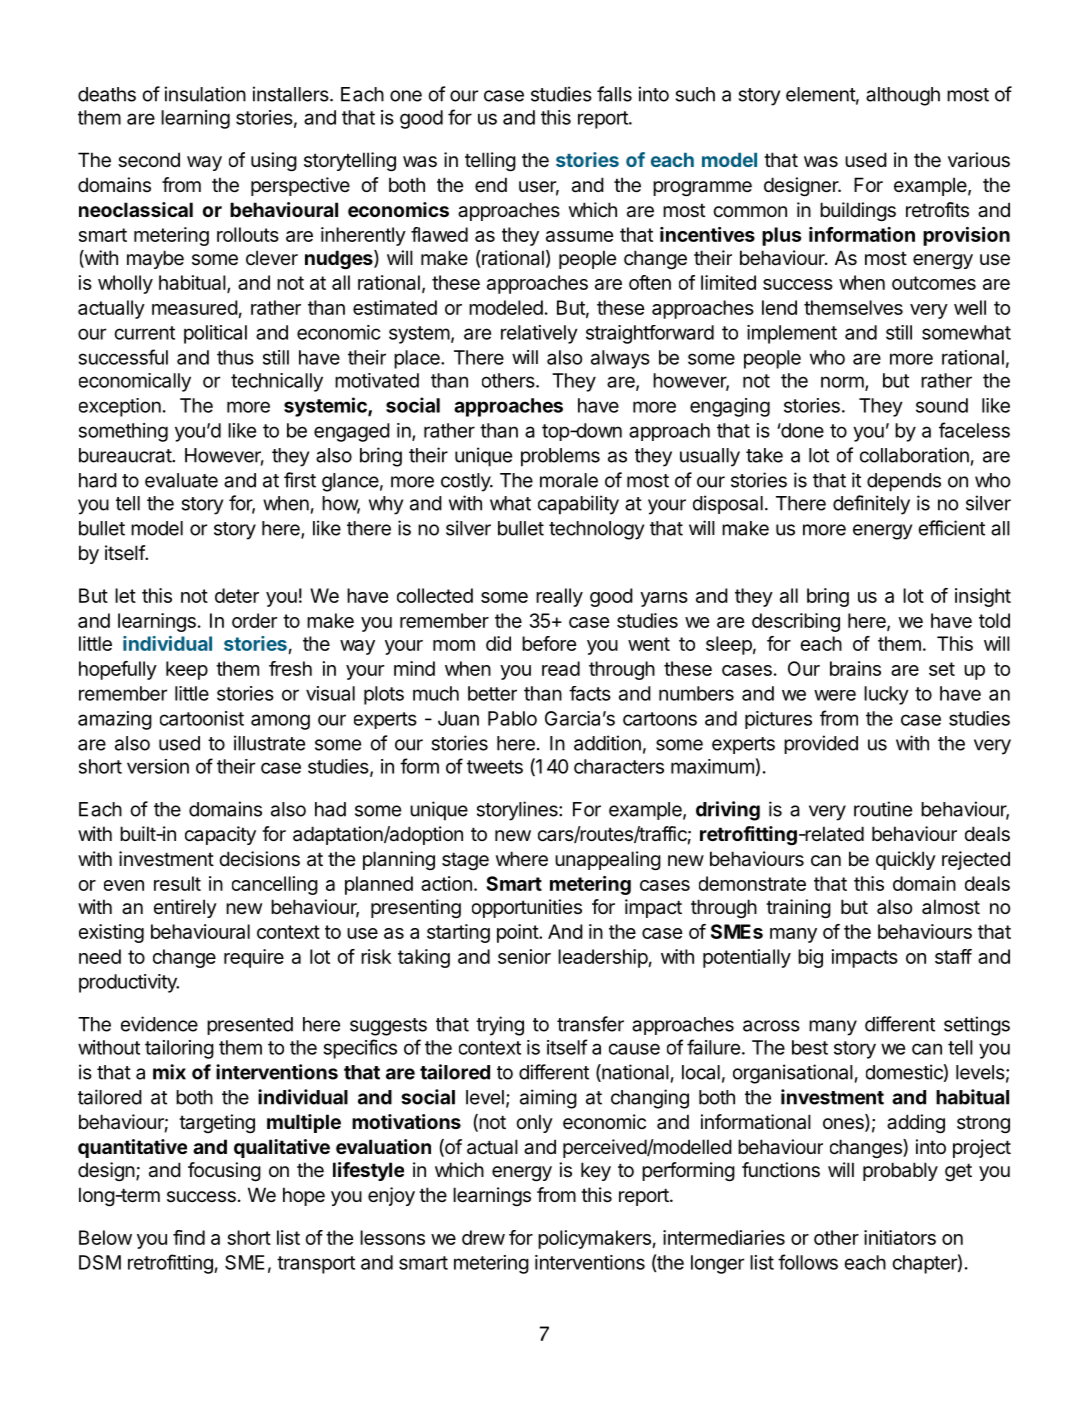  What do you see at coordinates (189, 1237) in the screenshot?
I see `find` at bounding box center [189, 1237].
